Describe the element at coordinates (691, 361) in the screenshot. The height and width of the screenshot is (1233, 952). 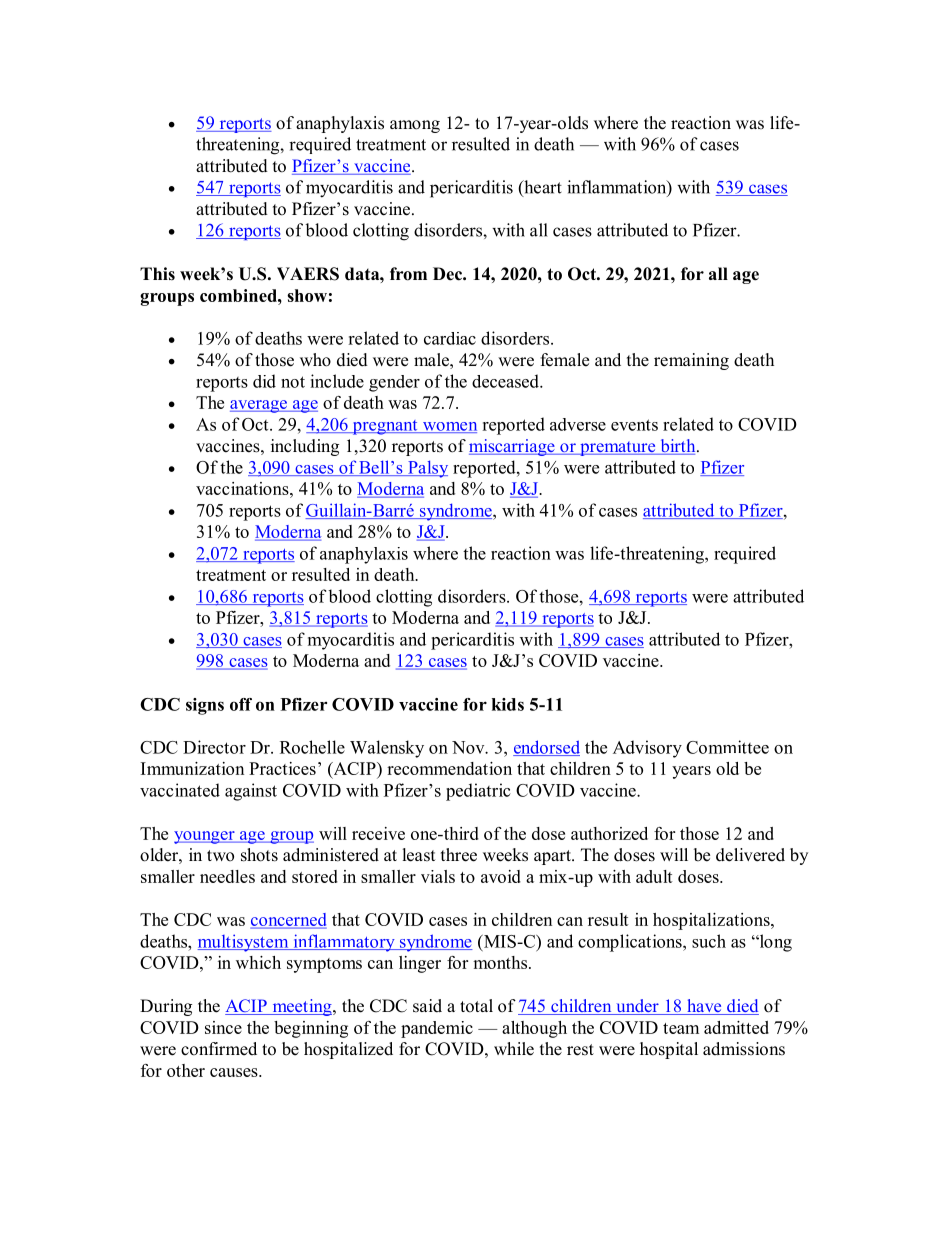
I see `remaining` at that location.
